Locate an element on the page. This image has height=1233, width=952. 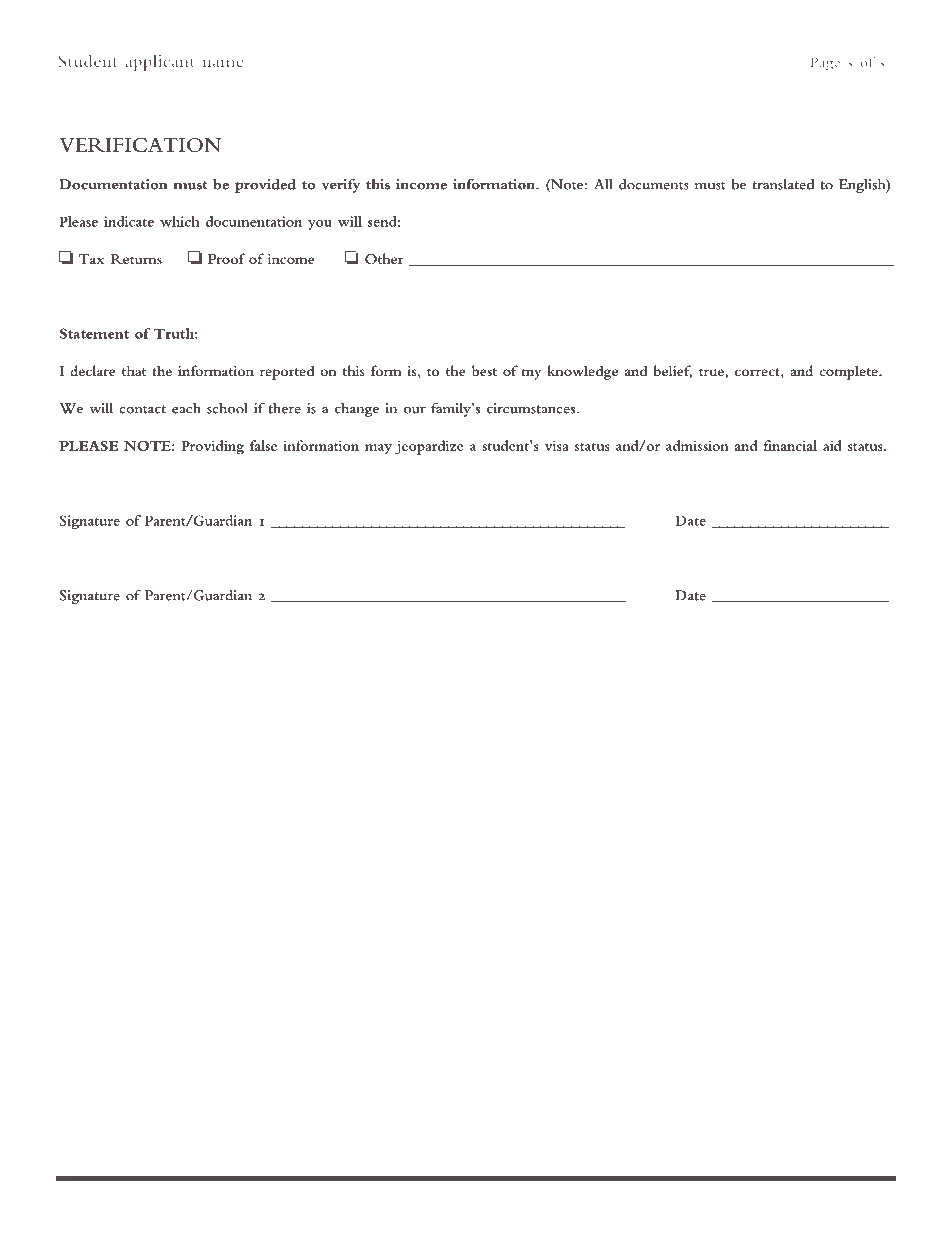
Other is located at coordinates (384, 258).
